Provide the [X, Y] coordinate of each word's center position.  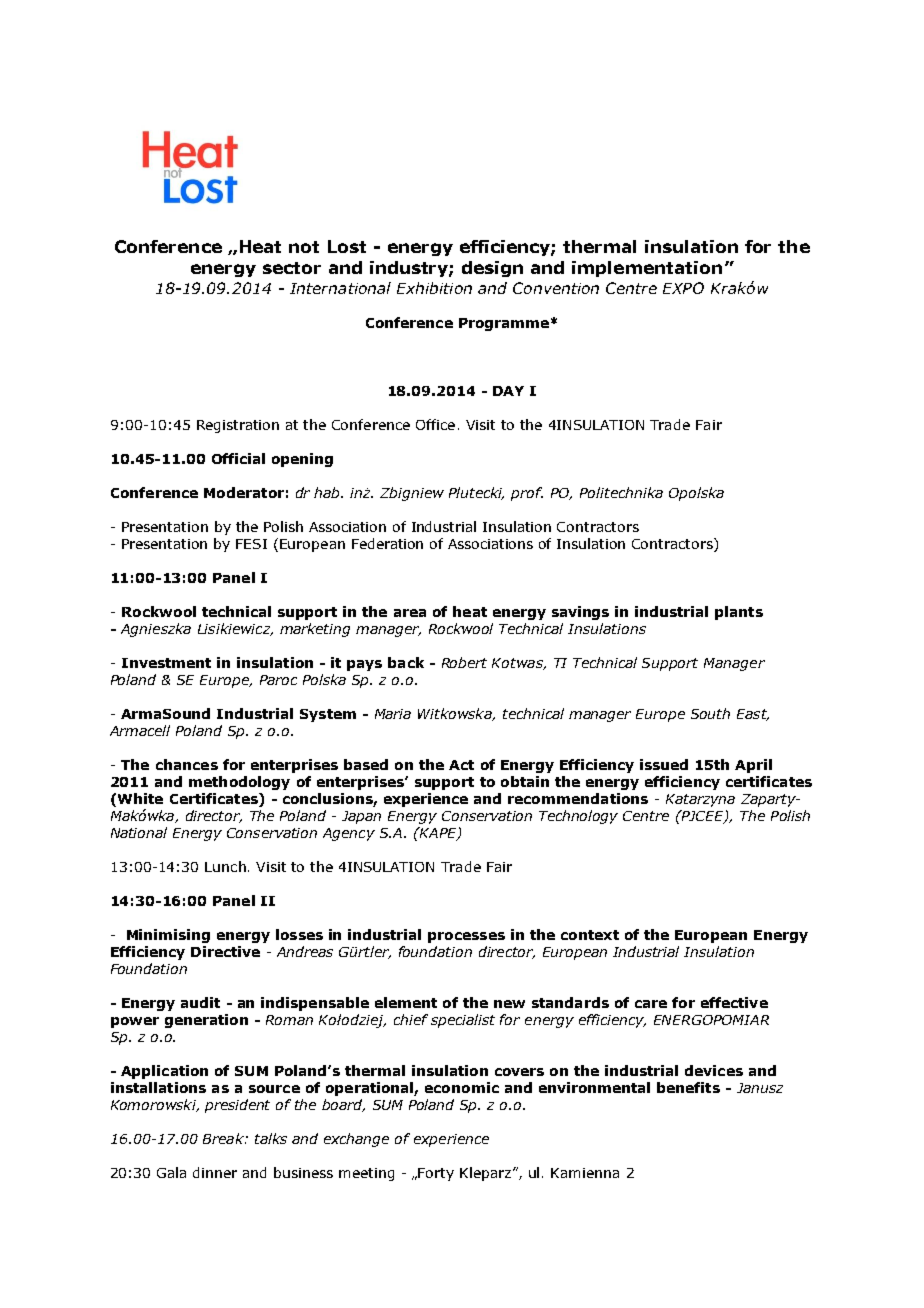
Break [224, 1138]
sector [292, 268]
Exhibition [434, 288]
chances [187, 764]
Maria [393, 714]
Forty [436, 1174]
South [710, 713]
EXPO [683, 288]
